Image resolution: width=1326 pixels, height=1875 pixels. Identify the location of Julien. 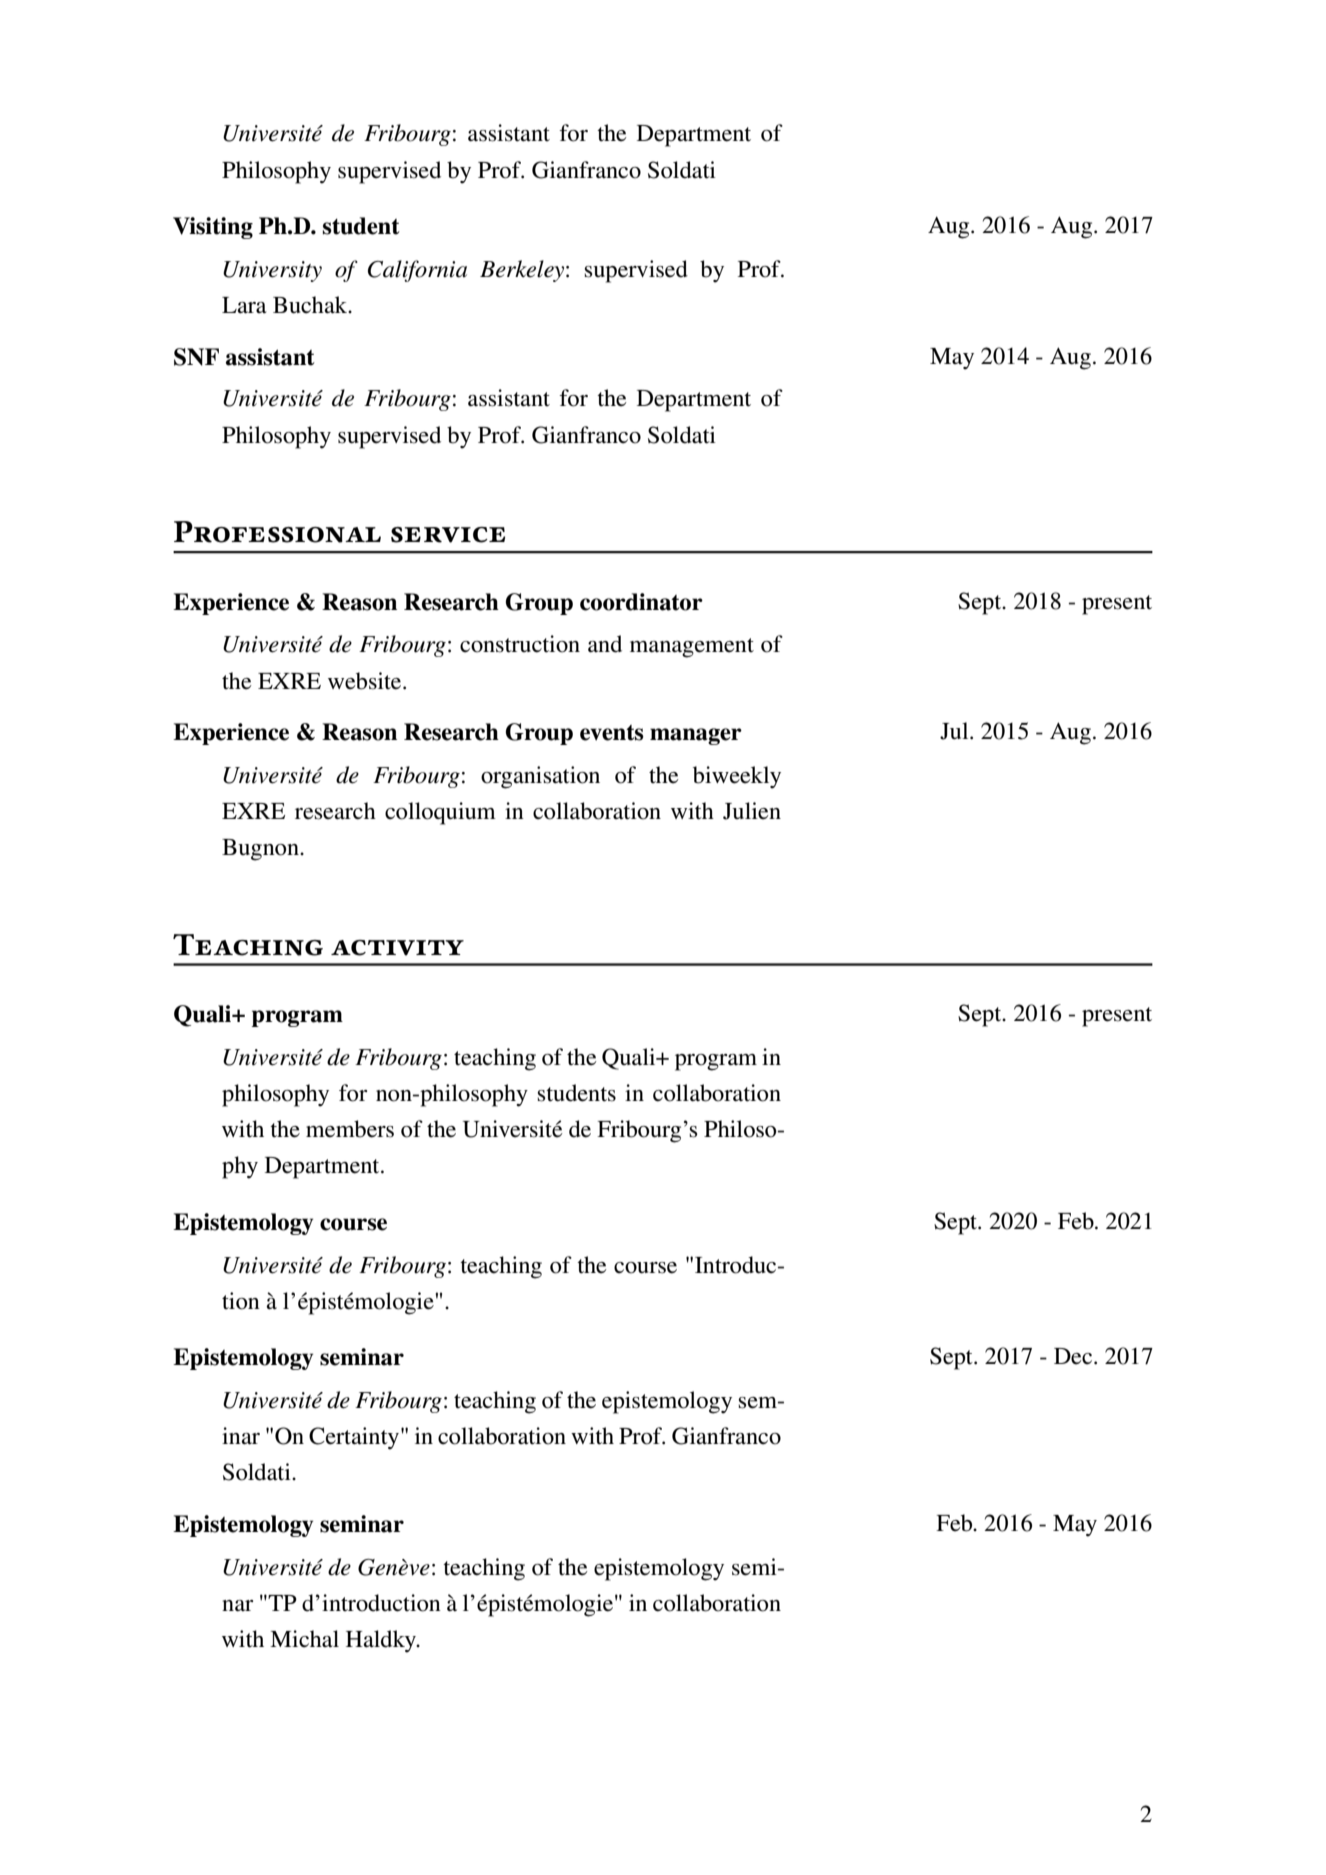
(752, 811).
